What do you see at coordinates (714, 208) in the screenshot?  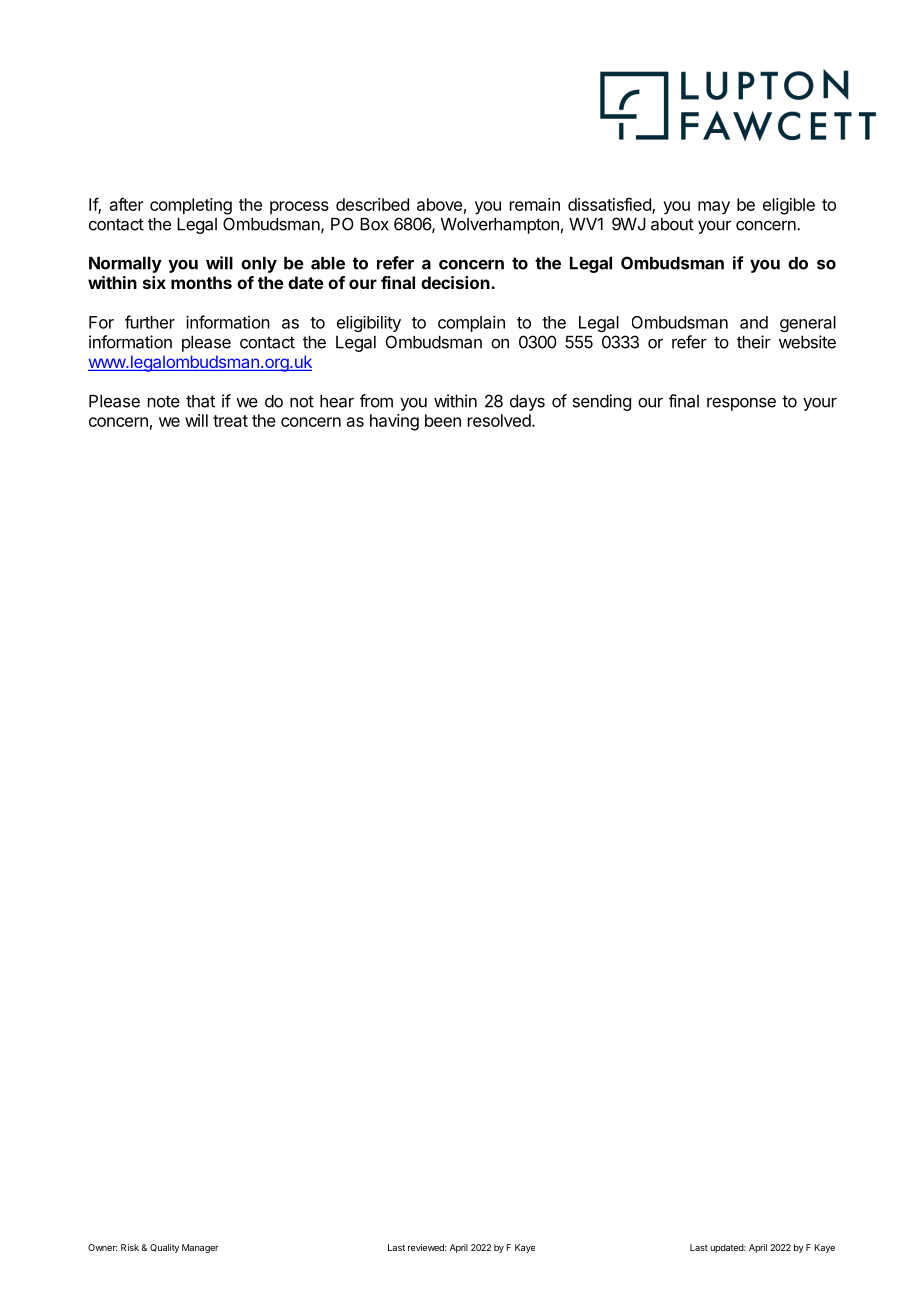 I see `may` at bounding box center [714, 208].
